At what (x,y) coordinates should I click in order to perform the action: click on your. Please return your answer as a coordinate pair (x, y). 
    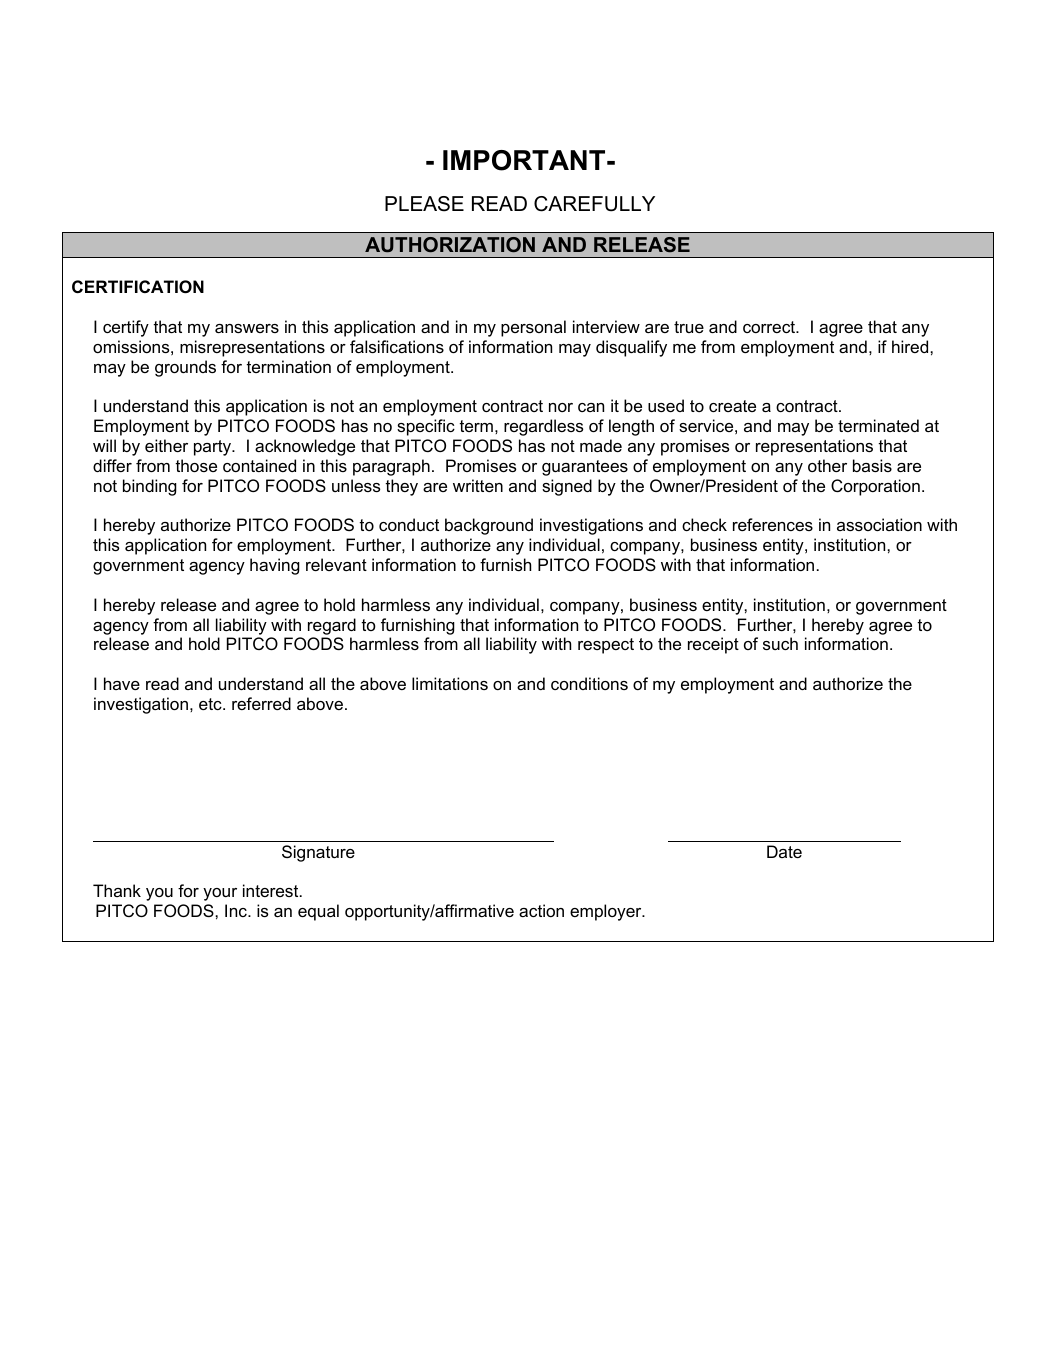
    Looking at the image, I should click on (220, 894).
